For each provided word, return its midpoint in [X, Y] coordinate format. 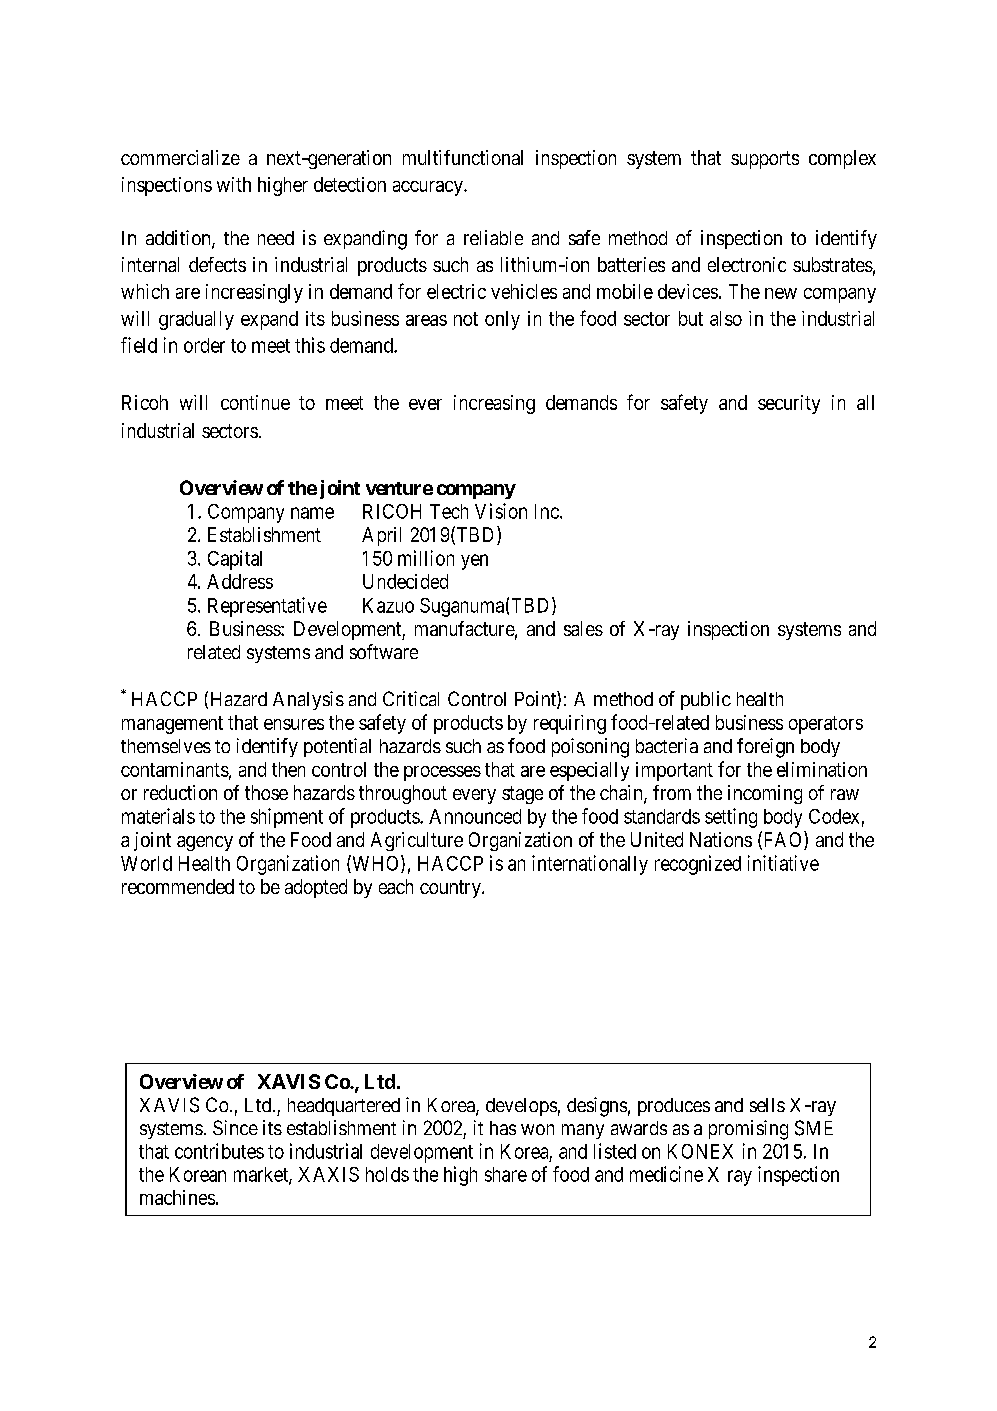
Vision [501, 511]
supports [765, 160]
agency [205, 843]
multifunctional [463, 157]
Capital [235, 560]
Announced [475, 816]
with [234, 184]
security [789, 404]
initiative [783, 863]
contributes [219, 1151]
